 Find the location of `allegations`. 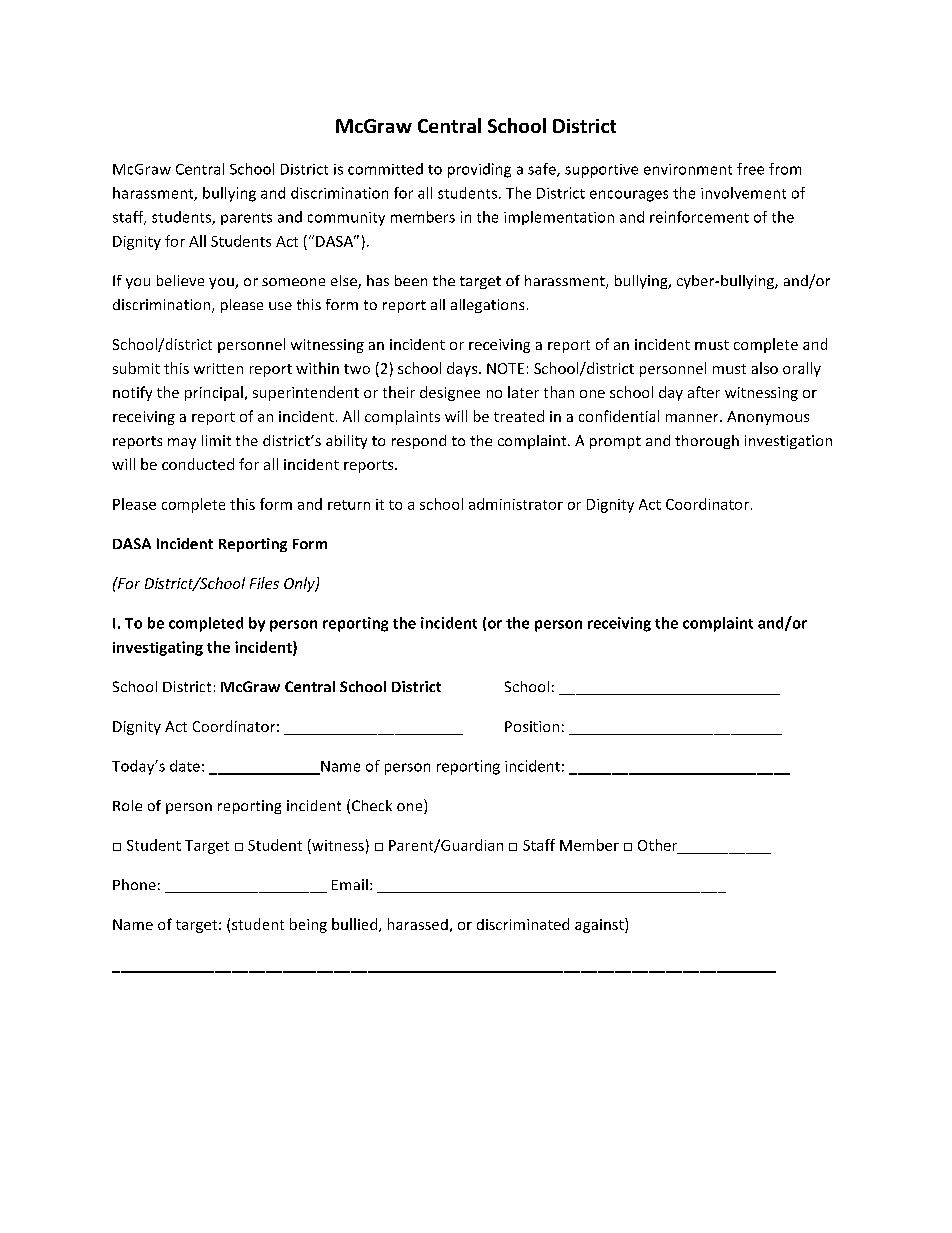

allegations is located at coordinates (487, 306).
